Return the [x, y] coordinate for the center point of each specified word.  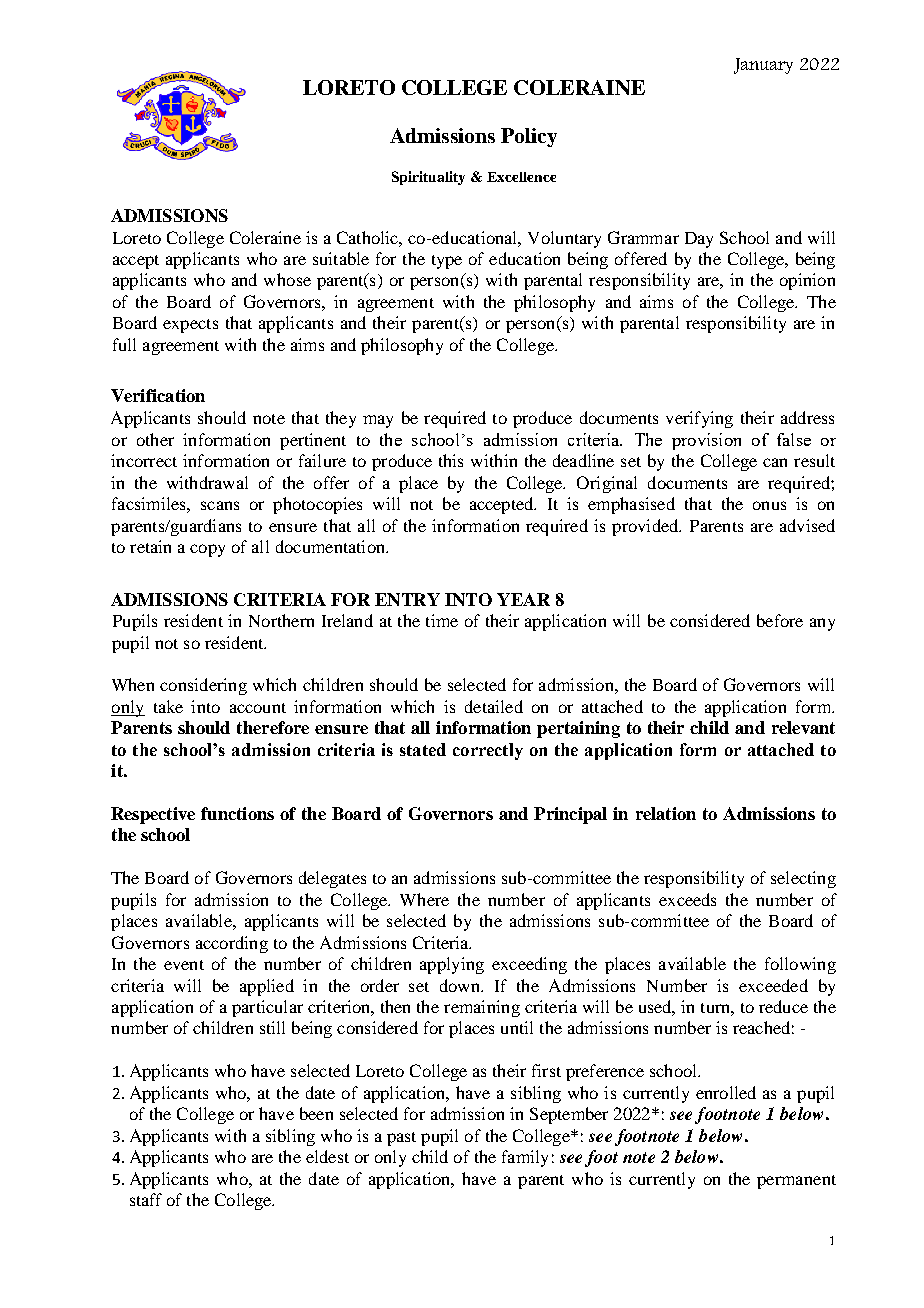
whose [287, 279]
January [763, 66]
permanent [796, 1182]
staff [146, 1199]
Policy [529, 137]
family [525, 1158]
